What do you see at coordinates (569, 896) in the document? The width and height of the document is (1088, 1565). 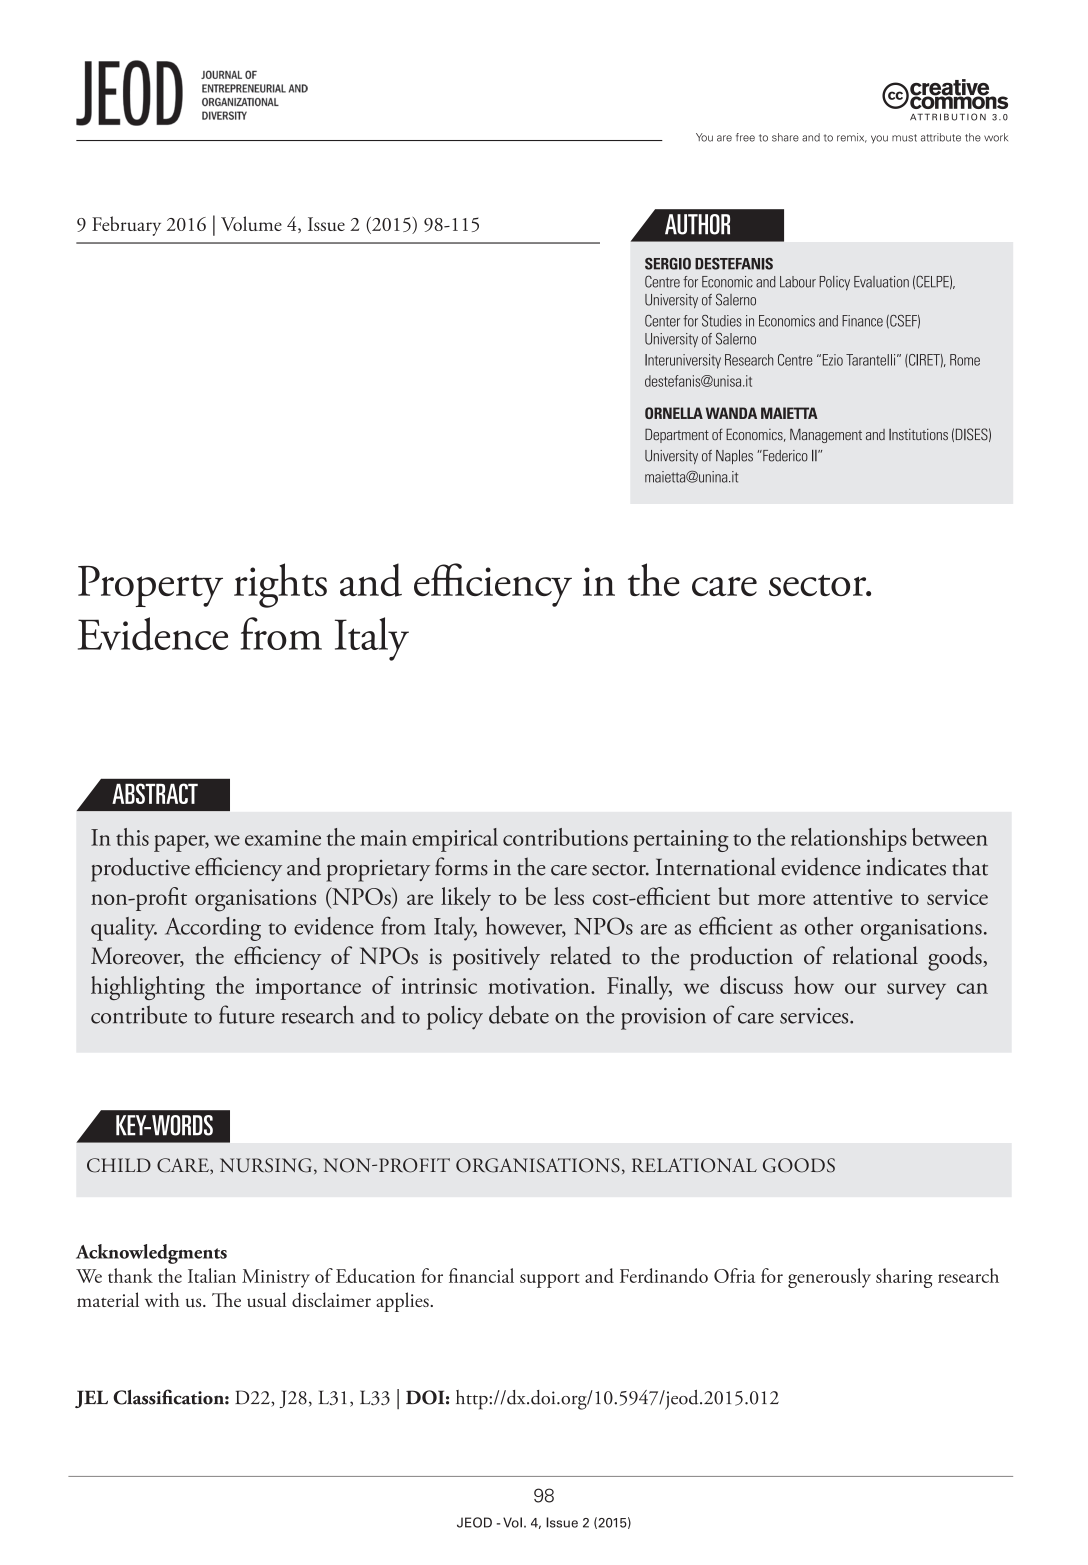 I see `less` at bounding box center [569, 896].
